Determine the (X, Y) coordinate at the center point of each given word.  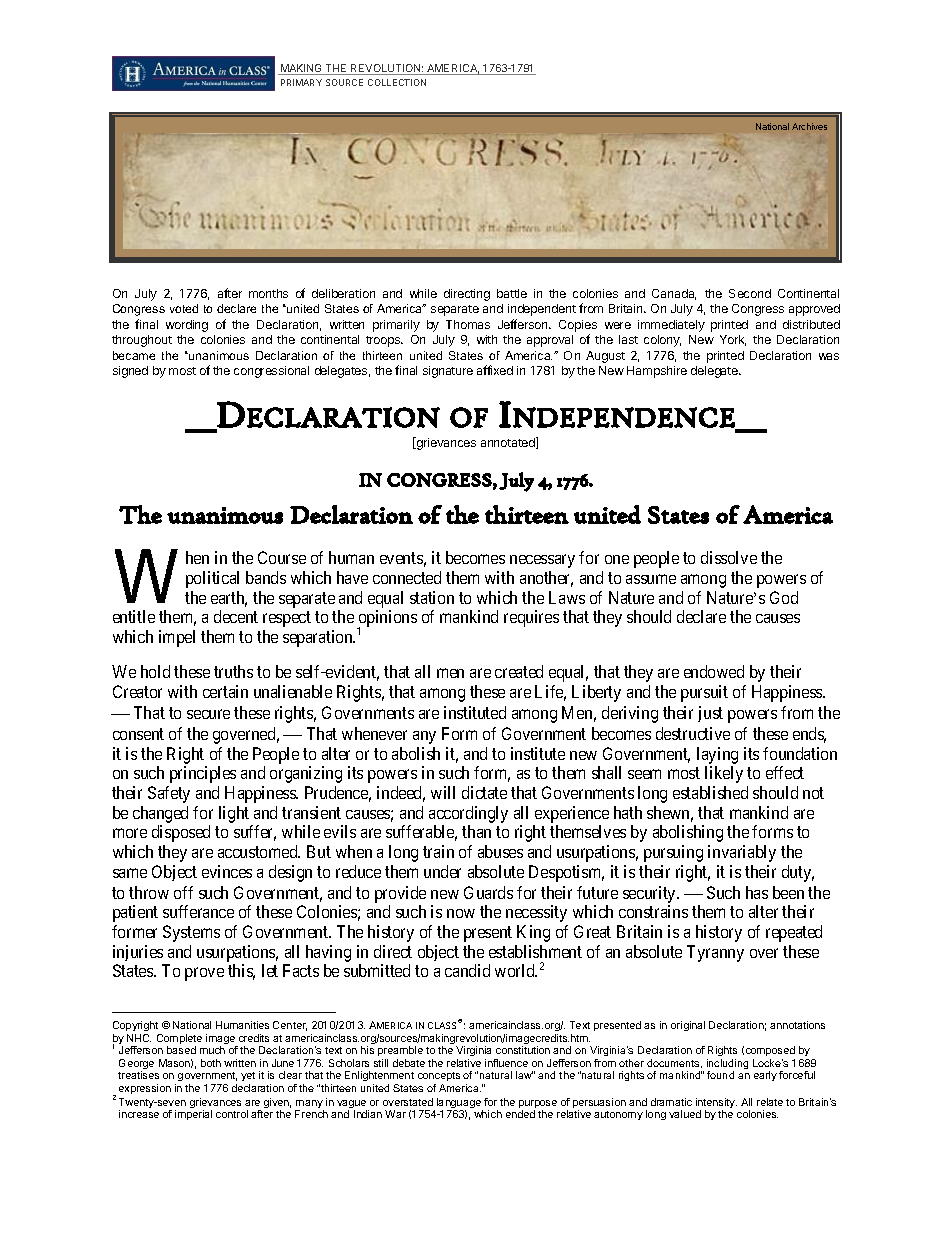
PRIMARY (301, 82)
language (460, 1104)
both (211, 1063)
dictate (484, 792)
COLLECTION (397, 82)
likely (724, 774)
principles (203, 774)
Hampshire (657, 372)
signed (130, 372)
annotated (509, 443)
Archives (809, 126)
